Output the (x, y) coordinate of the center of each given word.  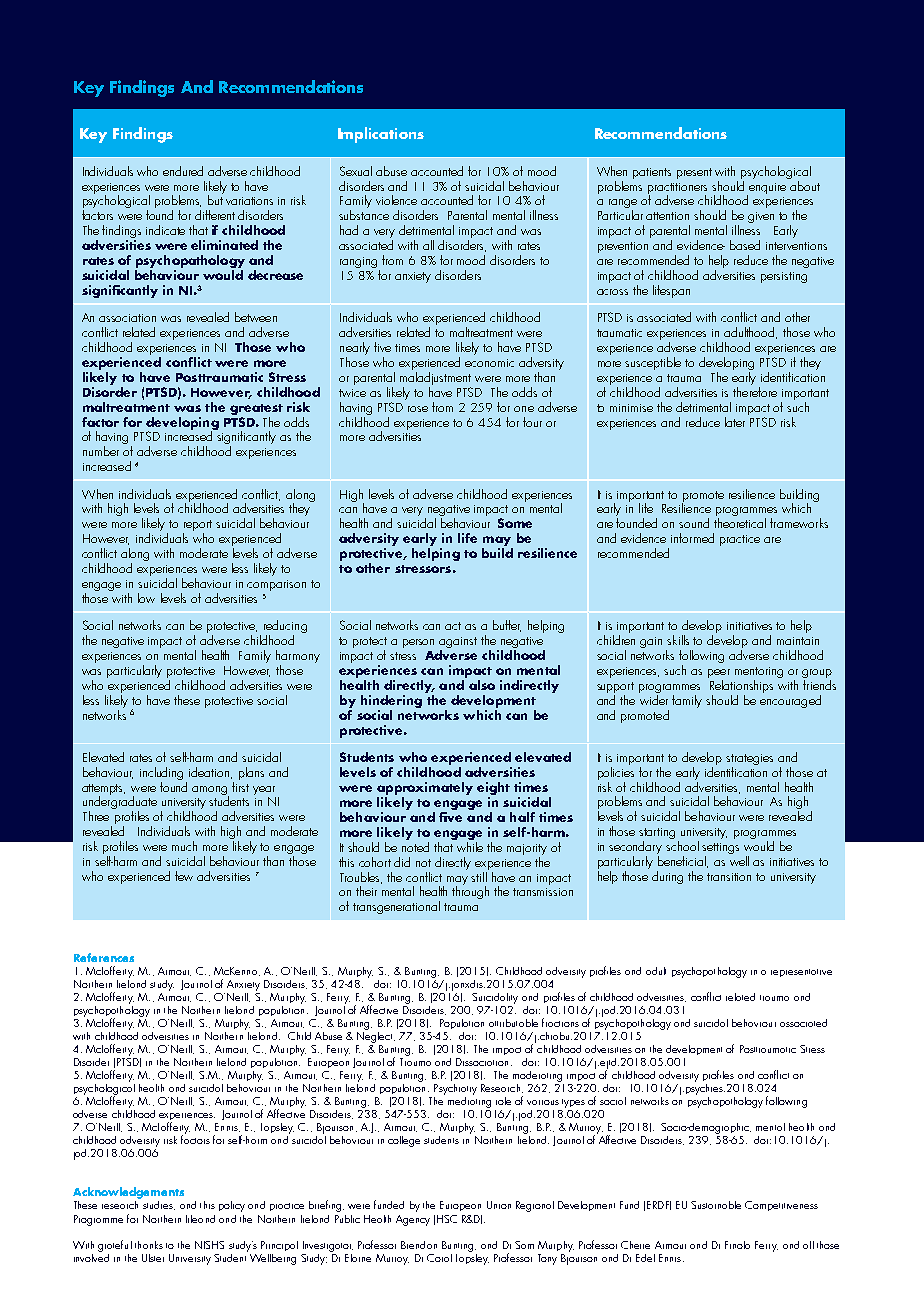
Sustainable (716, 1205)
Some (515, 523)
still (480, 875)
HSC (447, 1219)
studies (159, 1205)
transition (729, 877)
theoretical (740, 523)
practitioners (677, 189)
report (197, 527)
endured (183, 171)
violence (396, 200)
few (184, 876)
